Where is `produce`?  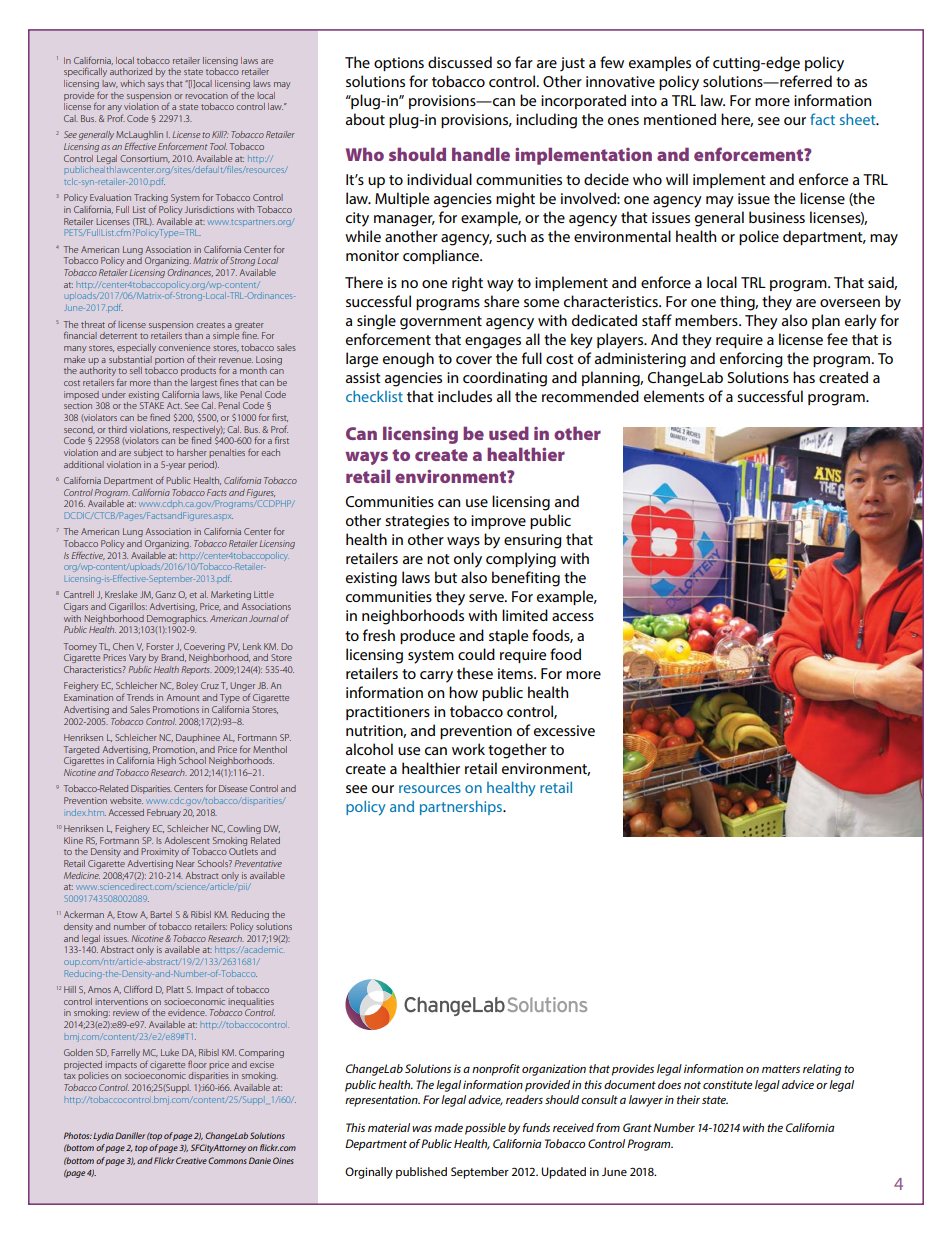 produce is located at coordinates (427, 636).
